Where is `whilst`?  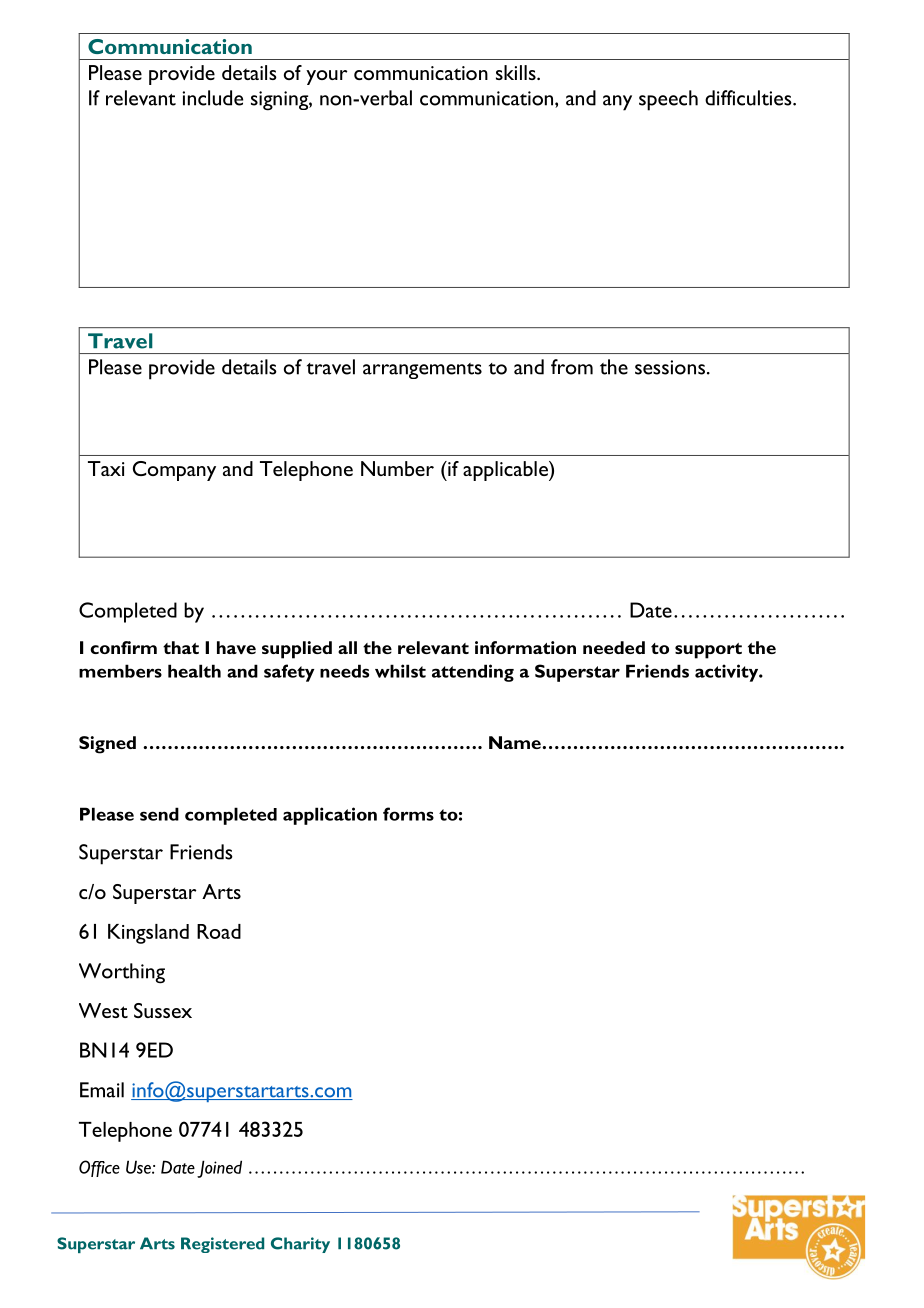 whilst is located at coordinates (400, 671).
